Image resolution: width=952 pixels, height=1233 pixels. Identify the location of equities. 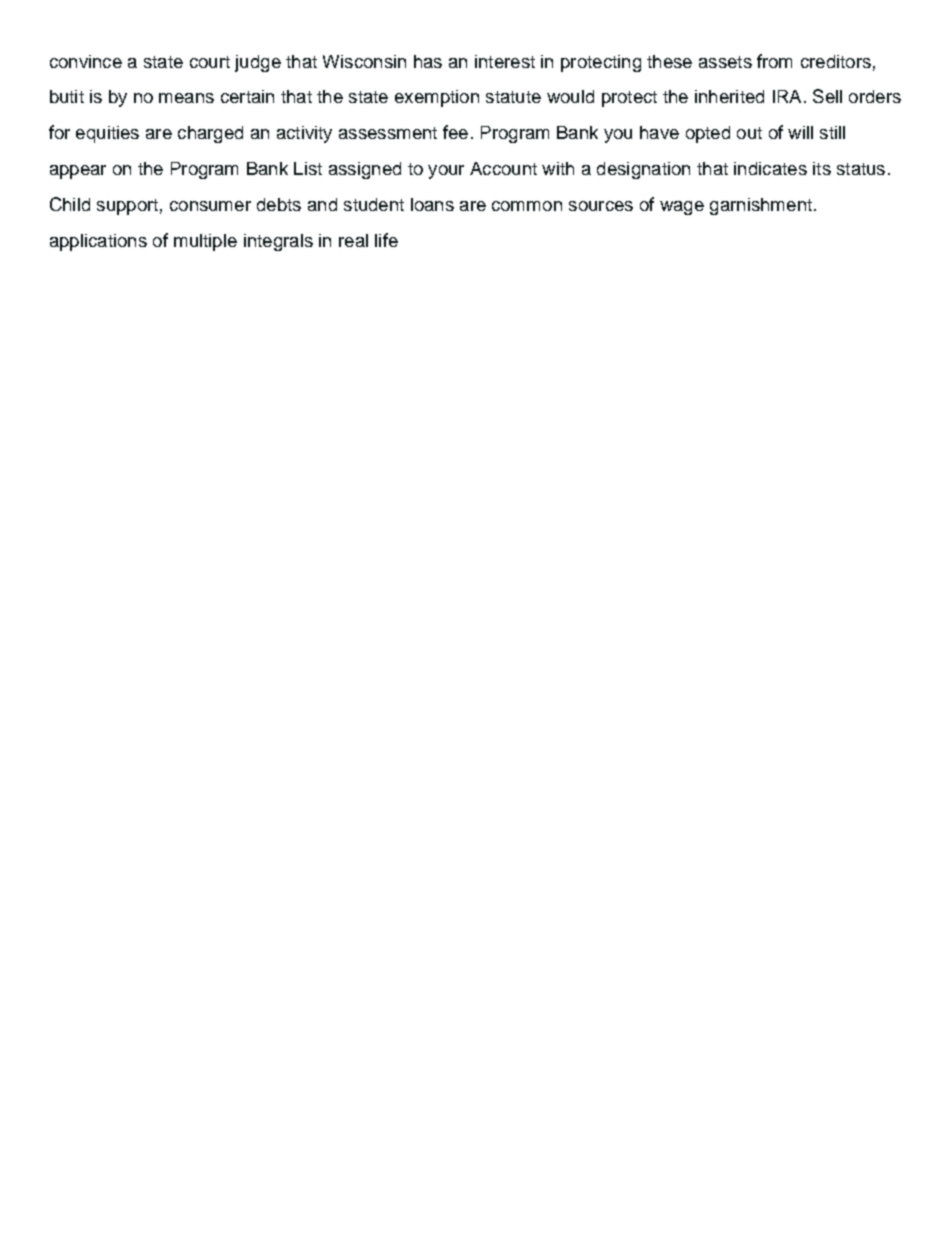
(107, 134).
